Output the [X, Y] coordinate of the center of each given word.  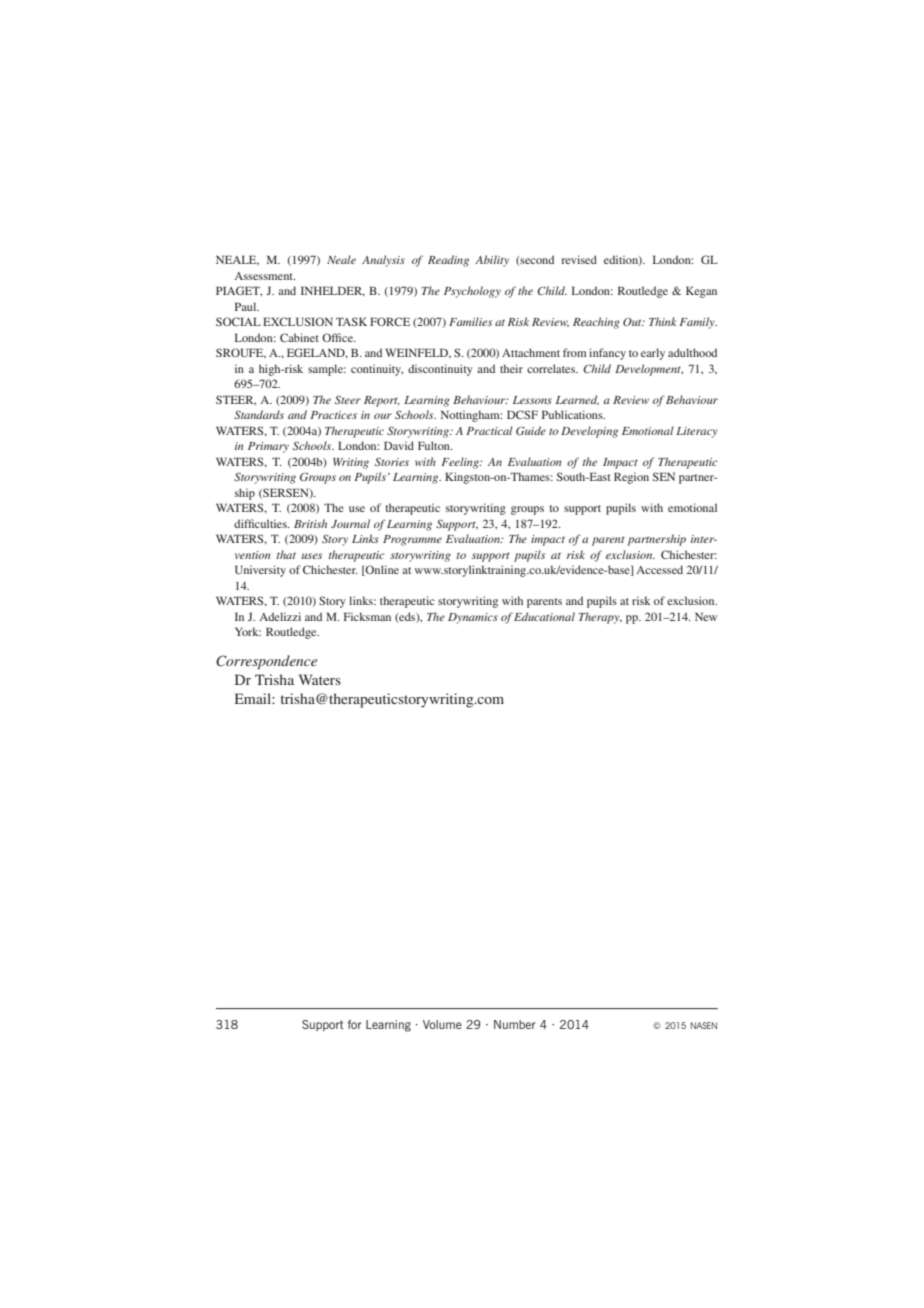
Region [631, 478]
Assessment [265, 276]
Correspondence [266, 662]
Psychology [472, 292]
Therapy [600, 618]
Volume [442, 1024]
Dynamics [473, 618]
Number [515, 1024]
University [260, 571]
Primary [268, 447]
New [706, 616]
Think [663, 321]
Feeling [461, 463]
